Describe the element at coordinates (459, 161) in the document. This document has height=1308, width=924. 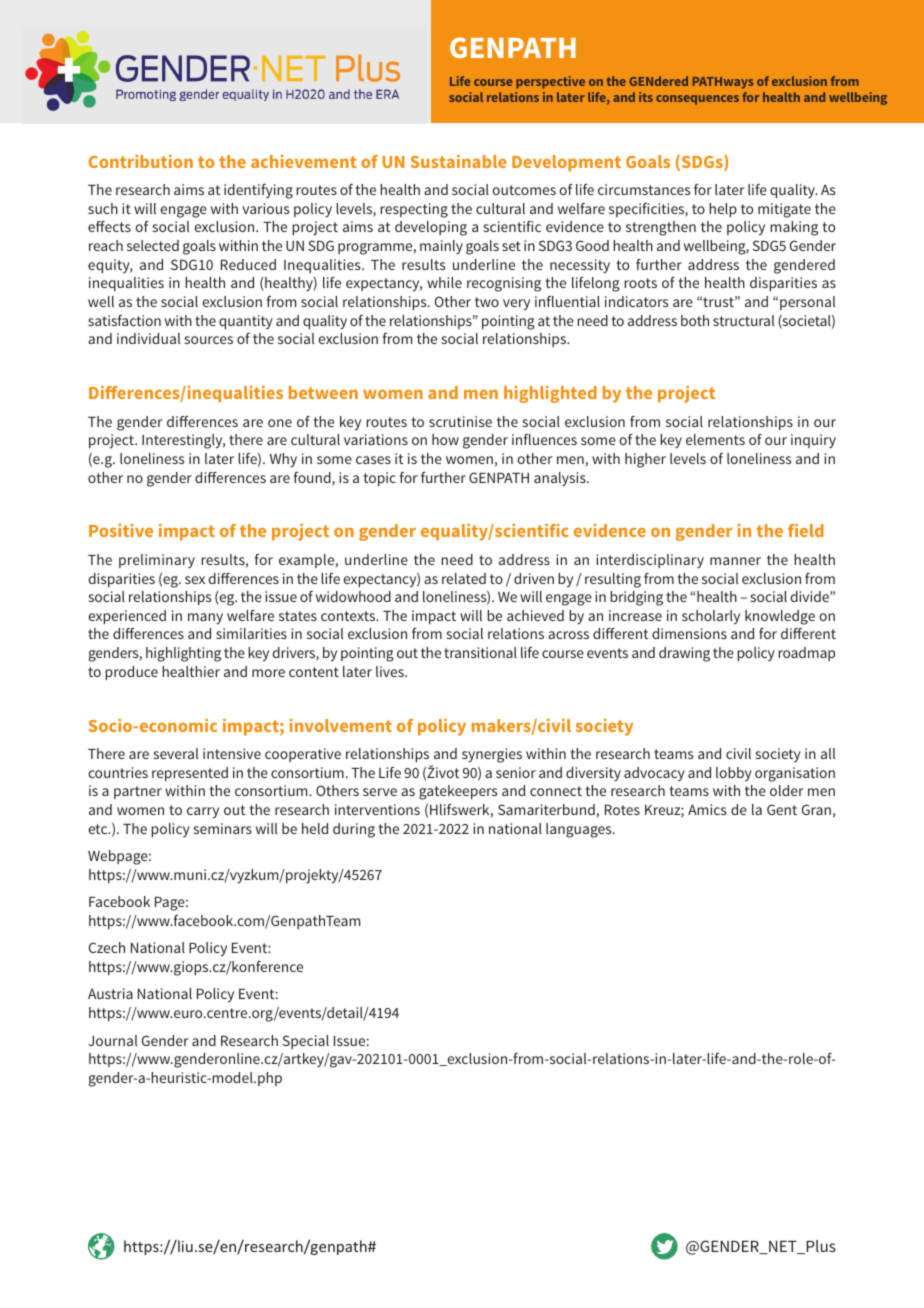
I see `Sustainable` at that location.
